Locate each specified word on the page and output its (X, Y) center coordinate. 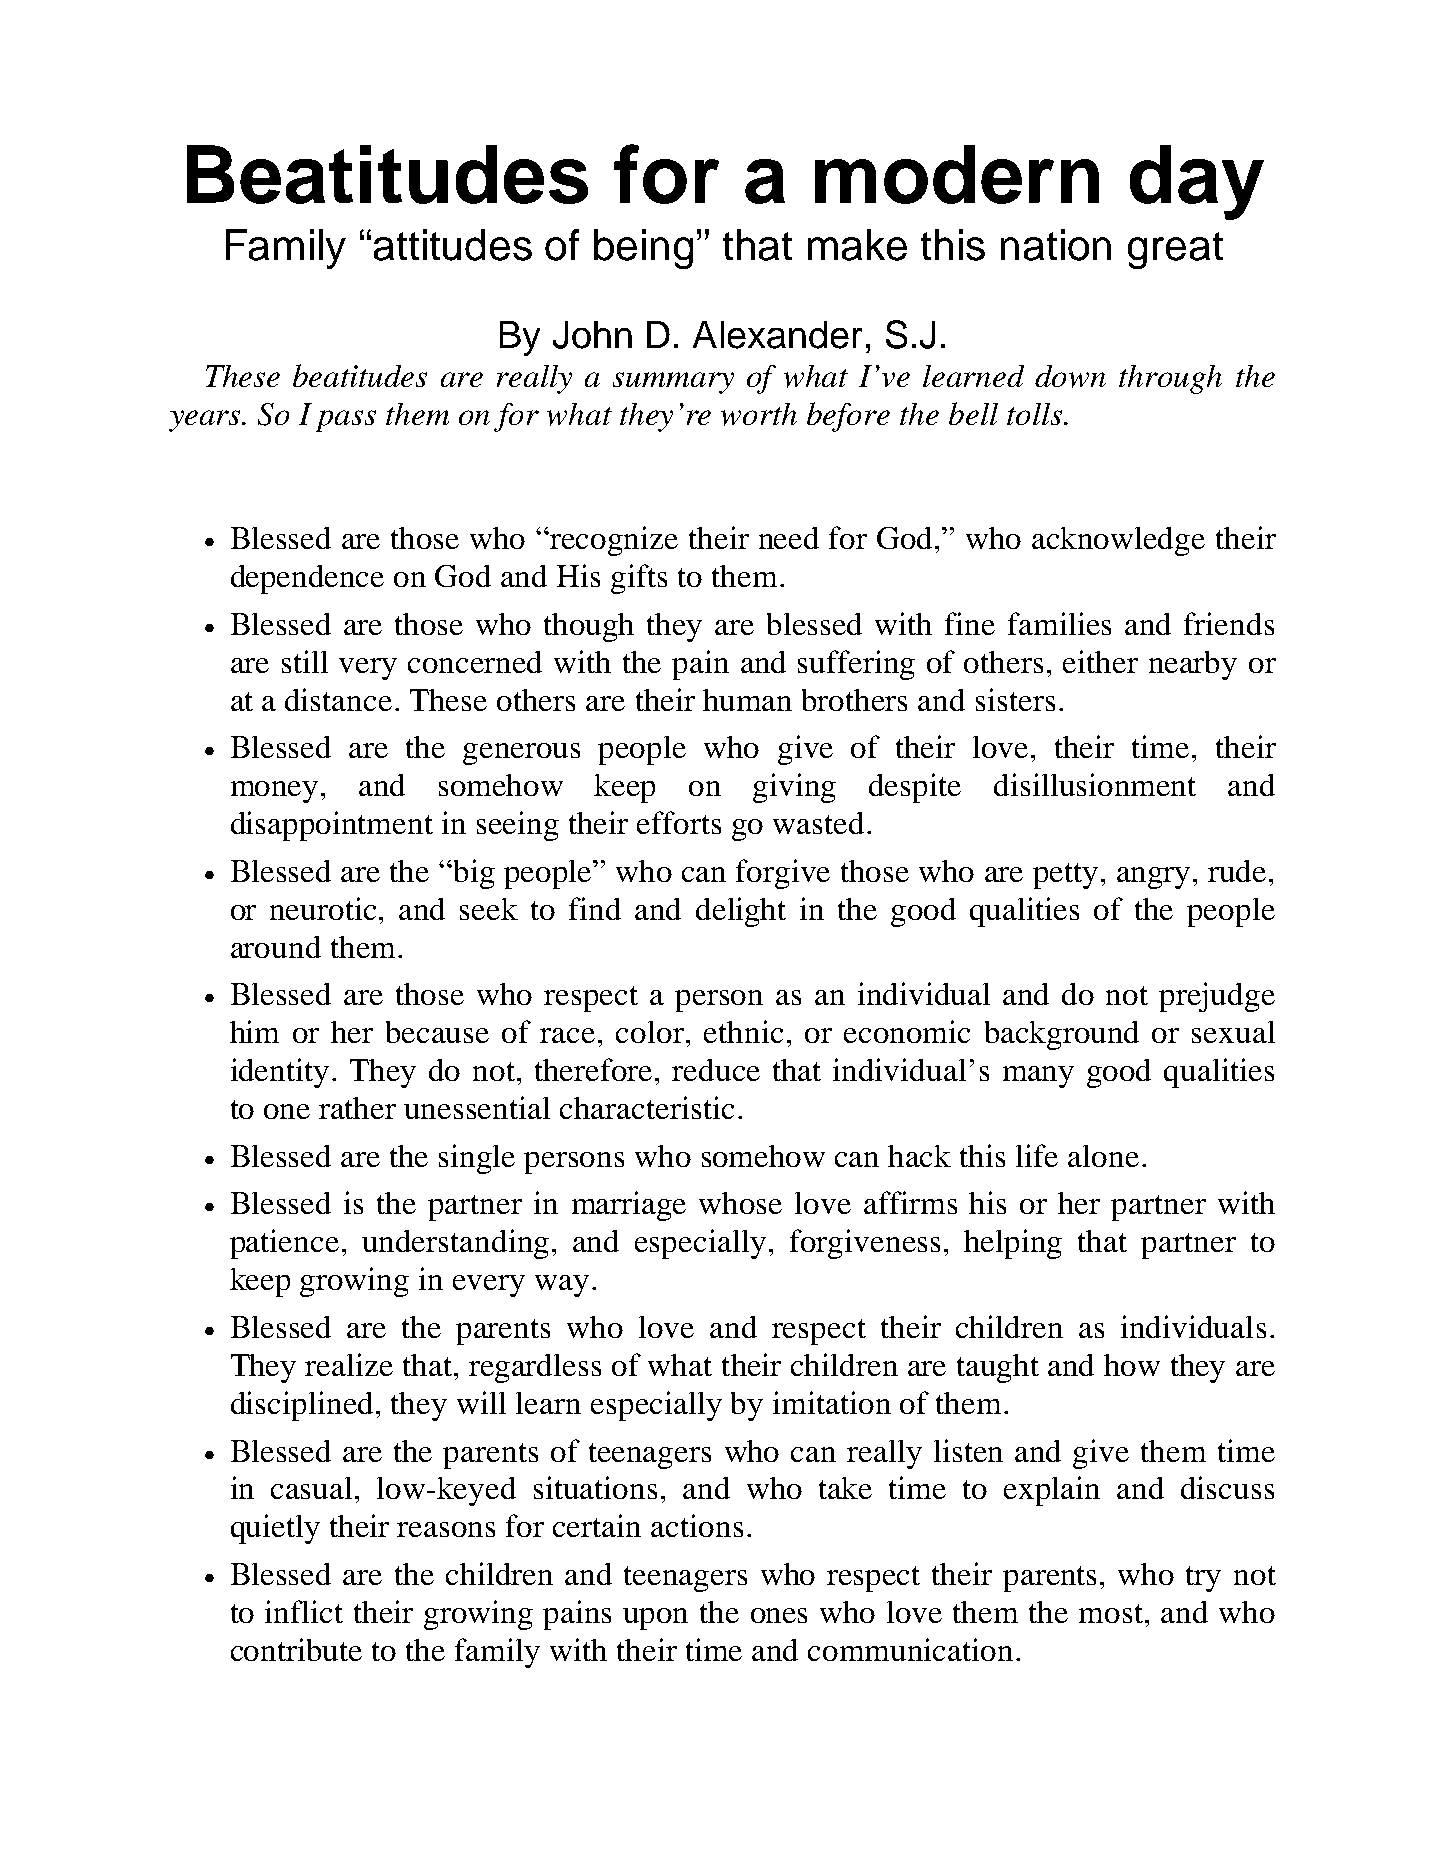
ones (779, 1615)
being (643, 249)
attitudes (453, 245)
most (1112, 1613)
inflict (304, 1611)
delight (741, 912)
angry (1153, 878)
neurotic (325, 908)
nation (1056, 245)
